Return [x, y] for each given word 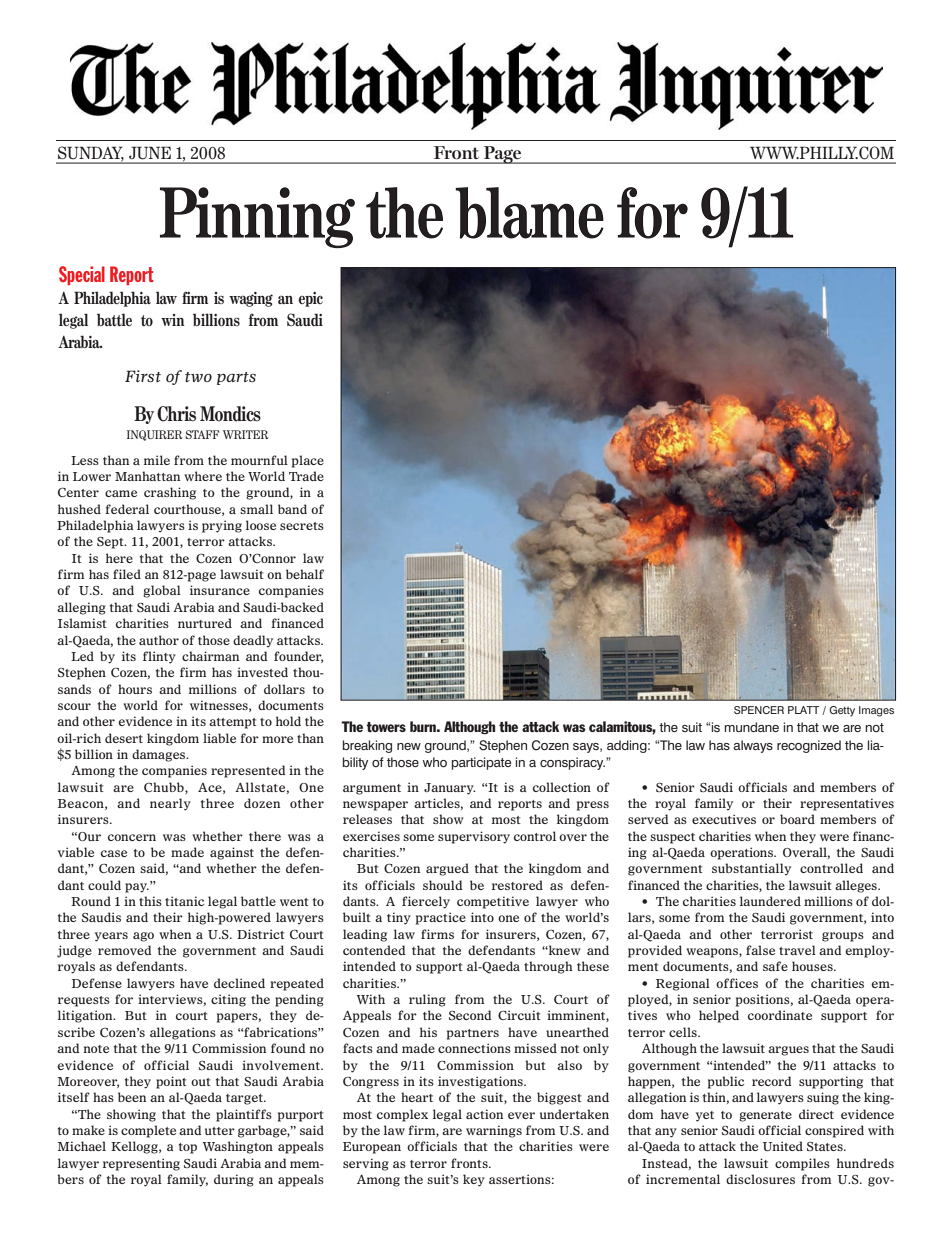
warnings [494, 1131]
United [783, 1146]
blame [529, 213]
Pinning [257, 217]
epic [311, 299]
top [188, 1148]
